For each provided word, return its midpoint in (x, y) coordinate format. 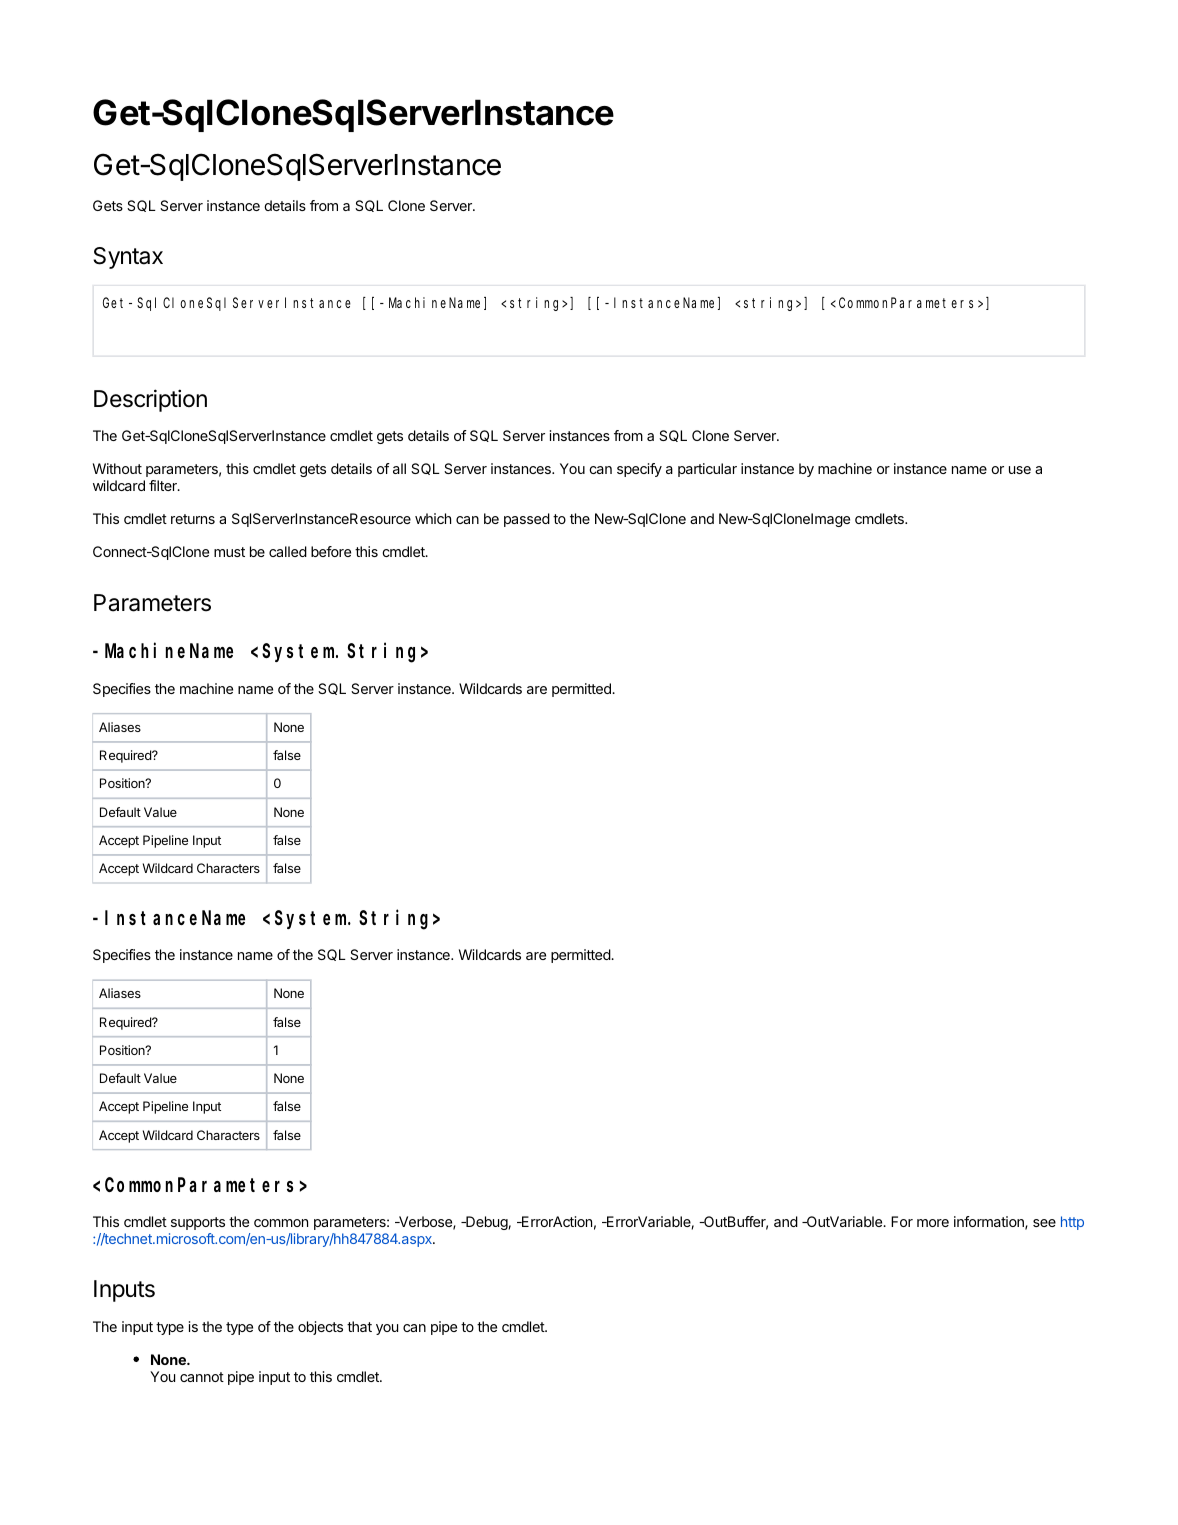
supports (198, 1223)
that (359, 1326)
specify (639, 470)
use (1020, 470)
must (229, 552)
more (933, 1223)
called (288, 551)
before (331, 551)
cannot (202, 1377)
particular (707, 470)
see (1044, 1223)
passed (527, 520)
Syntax (128, 258)
